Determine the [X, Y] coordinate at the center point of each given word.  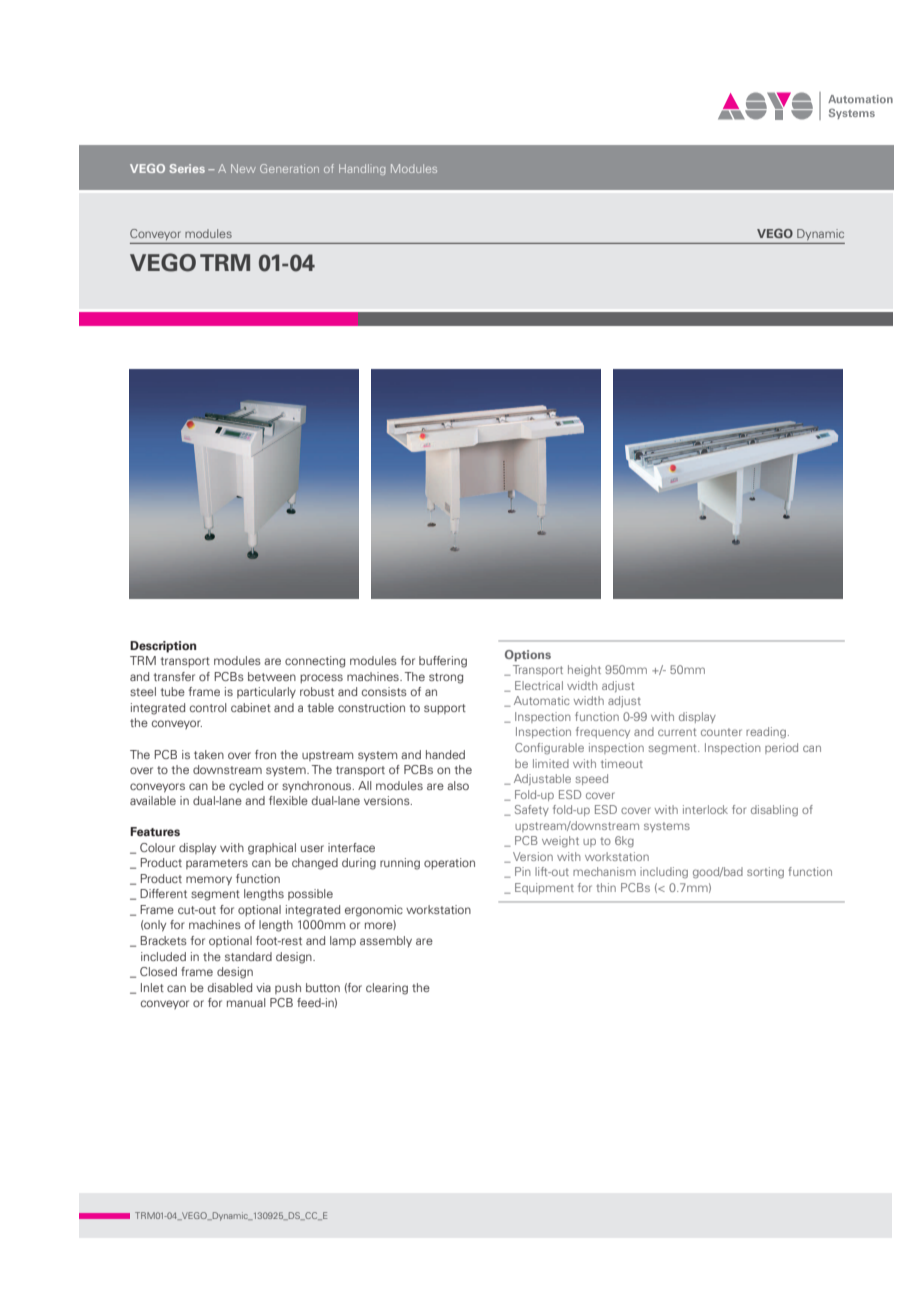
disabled [230, 987]
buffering [443, 662]
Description [163, 647]
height [584, 670]
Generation [289, 168]
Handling [362, 169]
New [243, 168]
